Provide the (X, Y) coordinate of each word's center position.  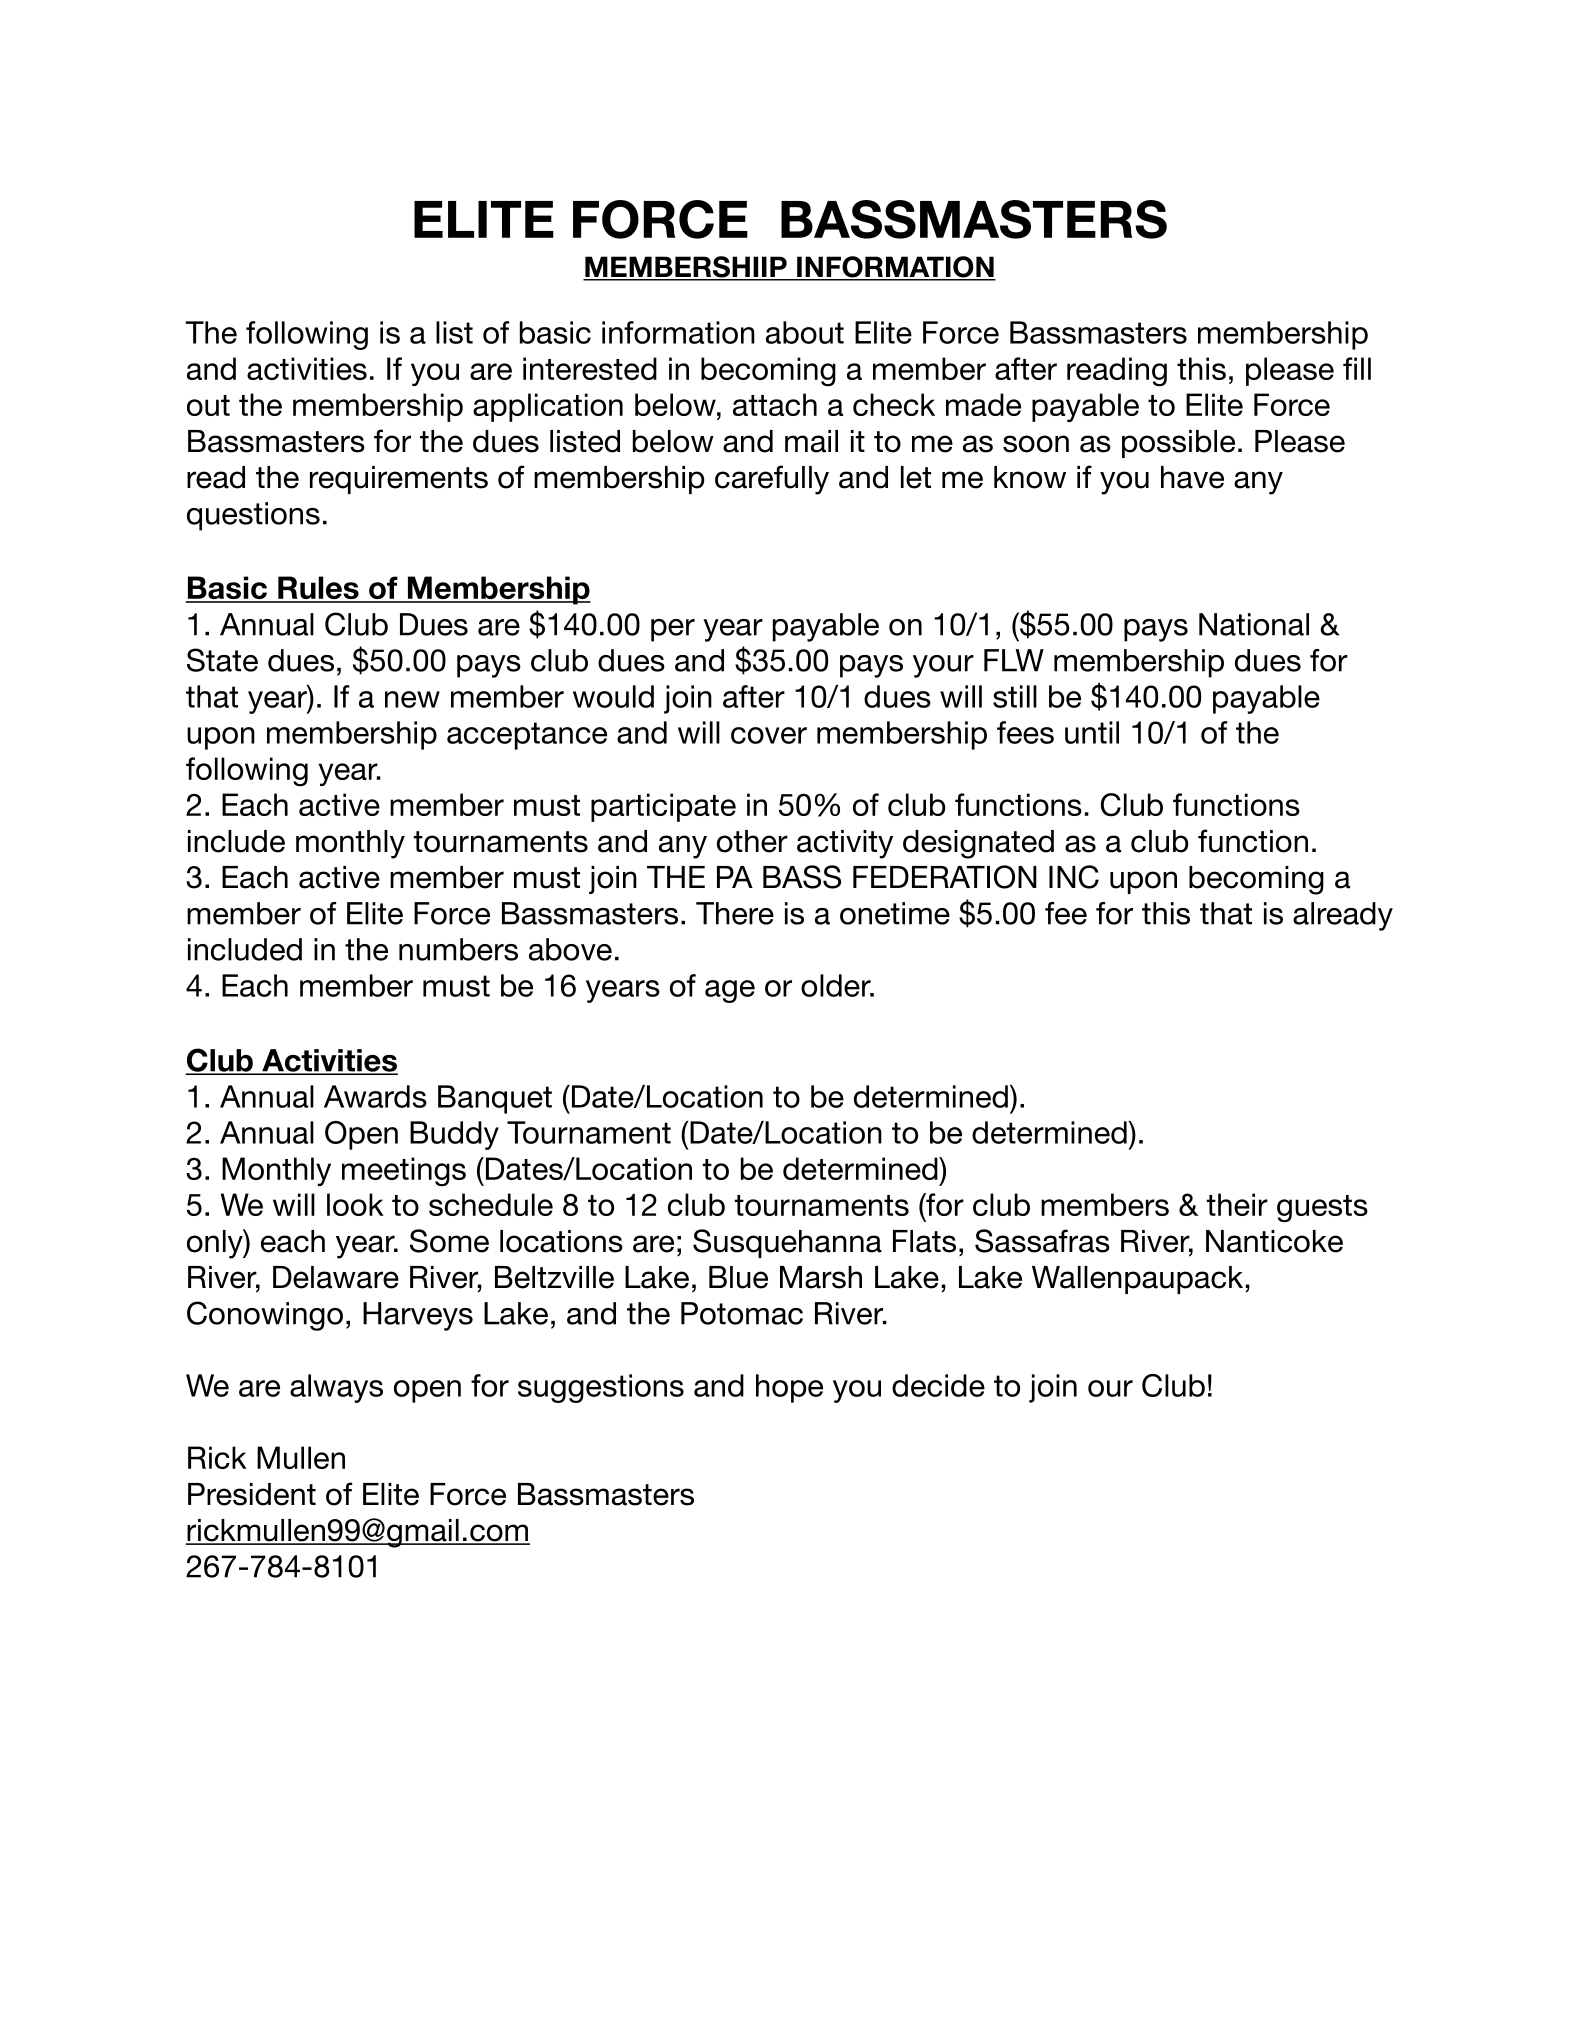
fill (1357, 368)
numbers (458, 949)
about (805, 332)
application (548, 407)
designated (978, 844)
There (735, 913)
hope (789, 1388)
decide (938, 1385)
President (252, 1494)
